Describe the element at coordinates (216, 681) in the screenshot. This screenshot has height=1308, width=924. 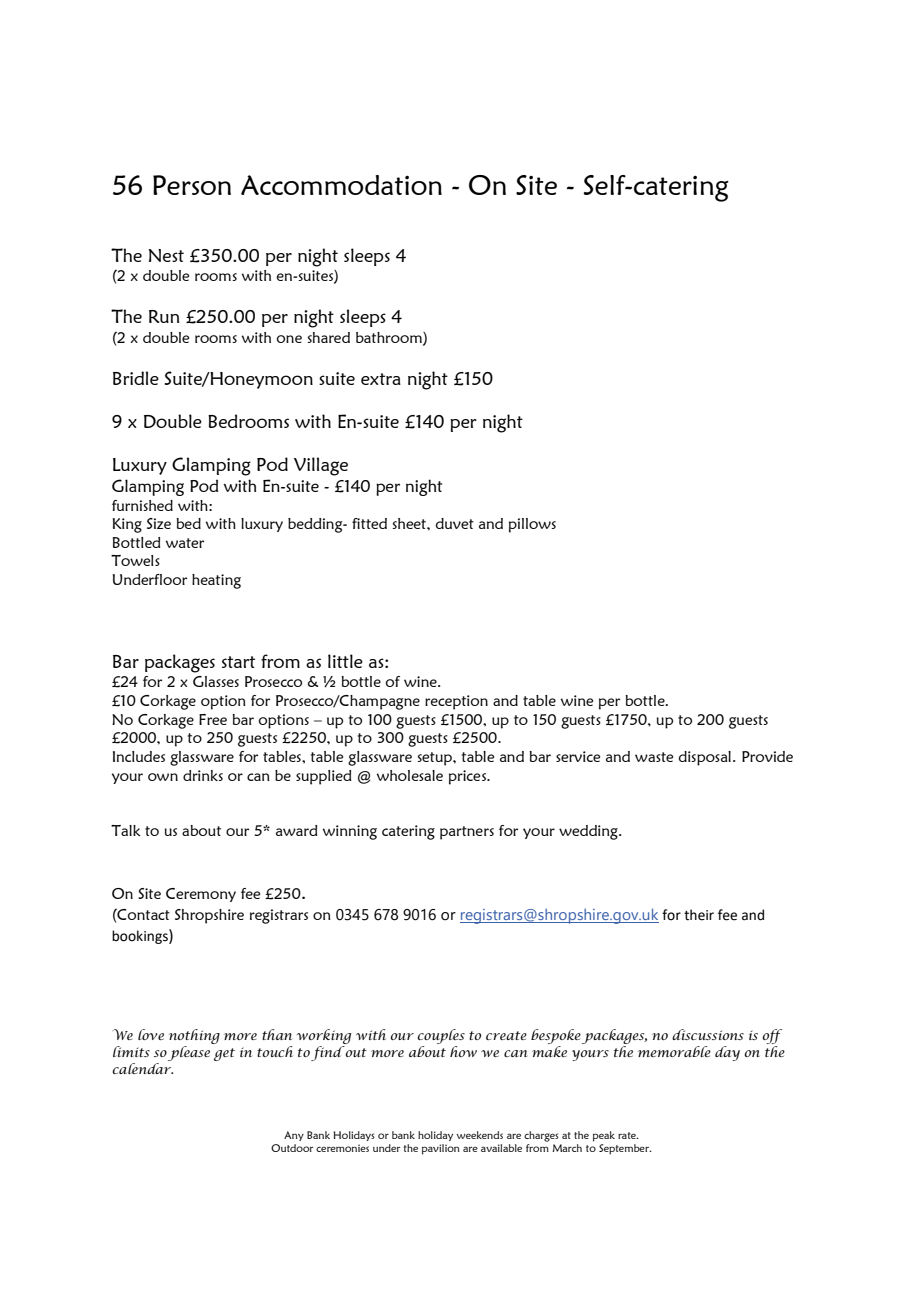
I see `Glasses` at that location.
